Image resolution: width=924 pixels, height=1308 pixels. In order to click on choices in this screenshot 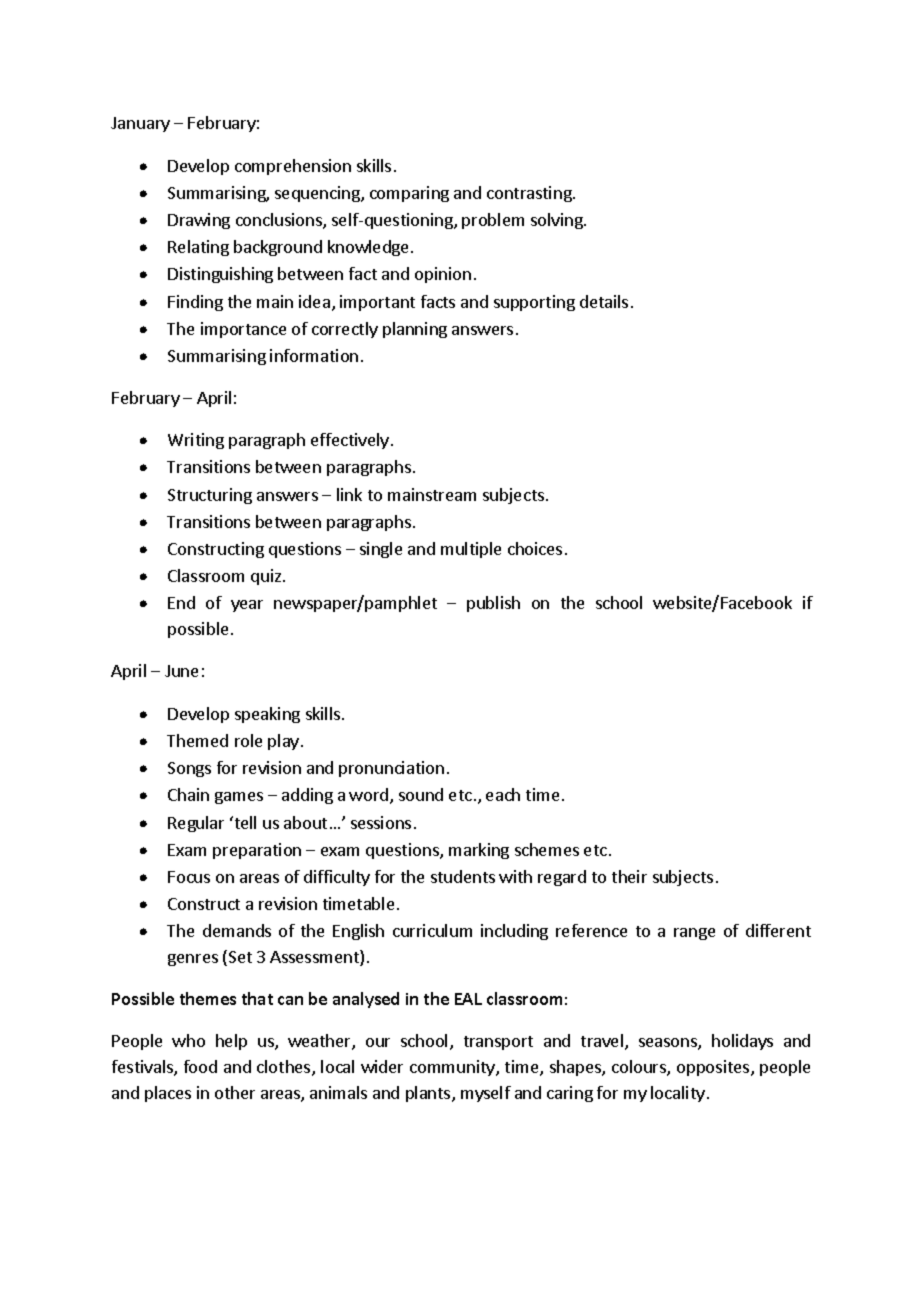, I will do `click(535, 548)`.
